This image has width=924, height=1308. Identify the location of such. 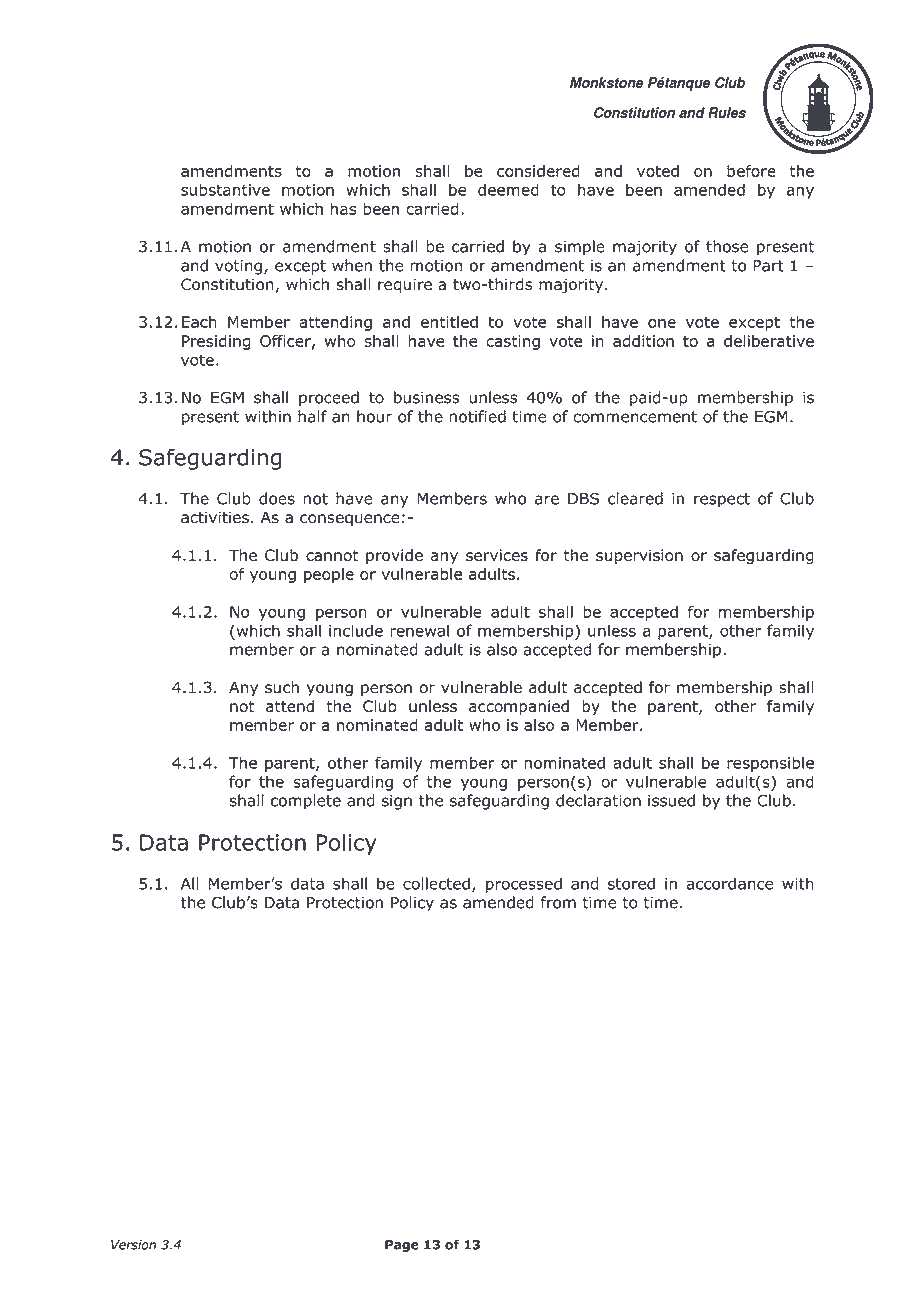
(282, 687).
